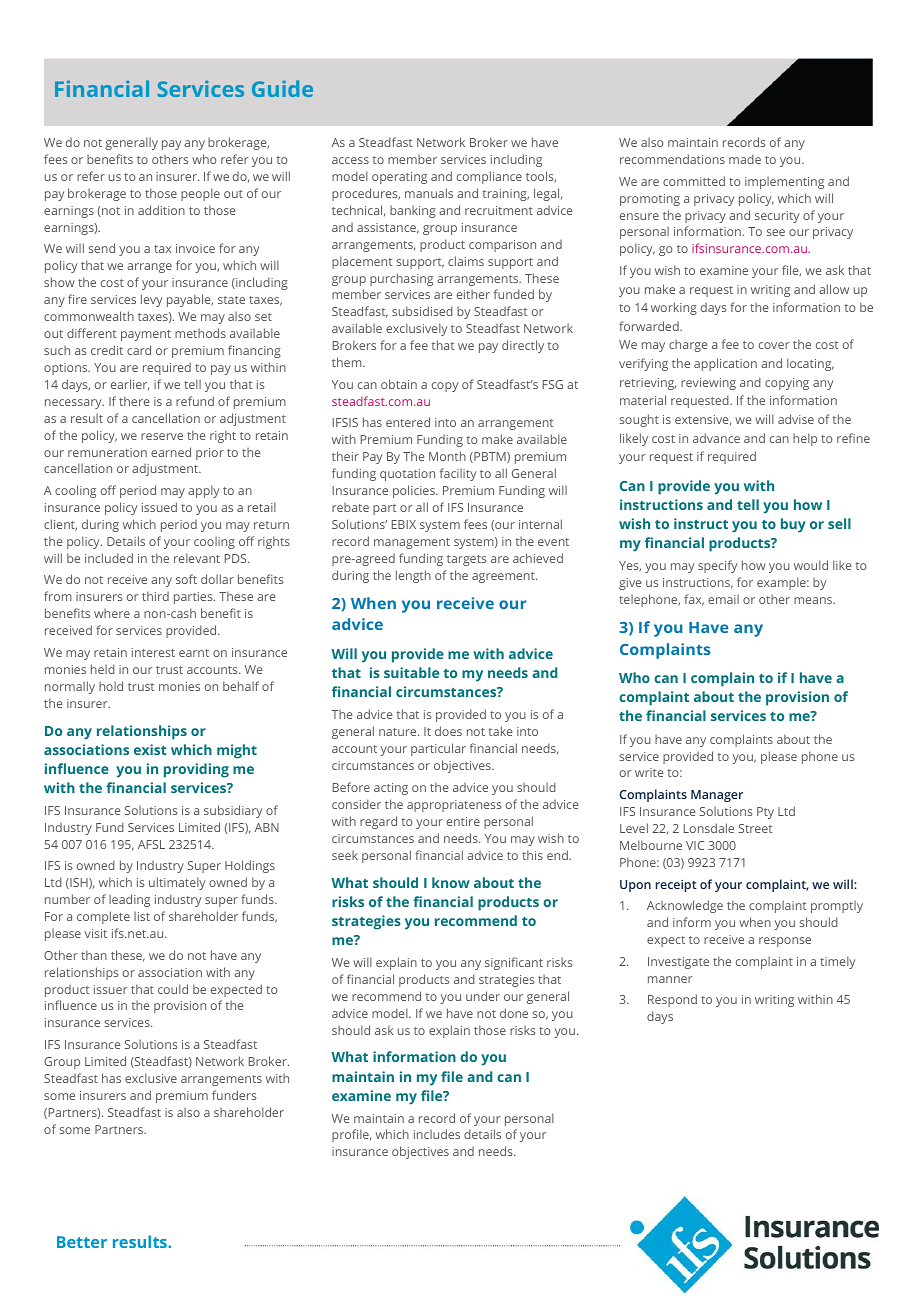 The image size is (924, 1308). I want to click on compliance, so click(489, 177).
